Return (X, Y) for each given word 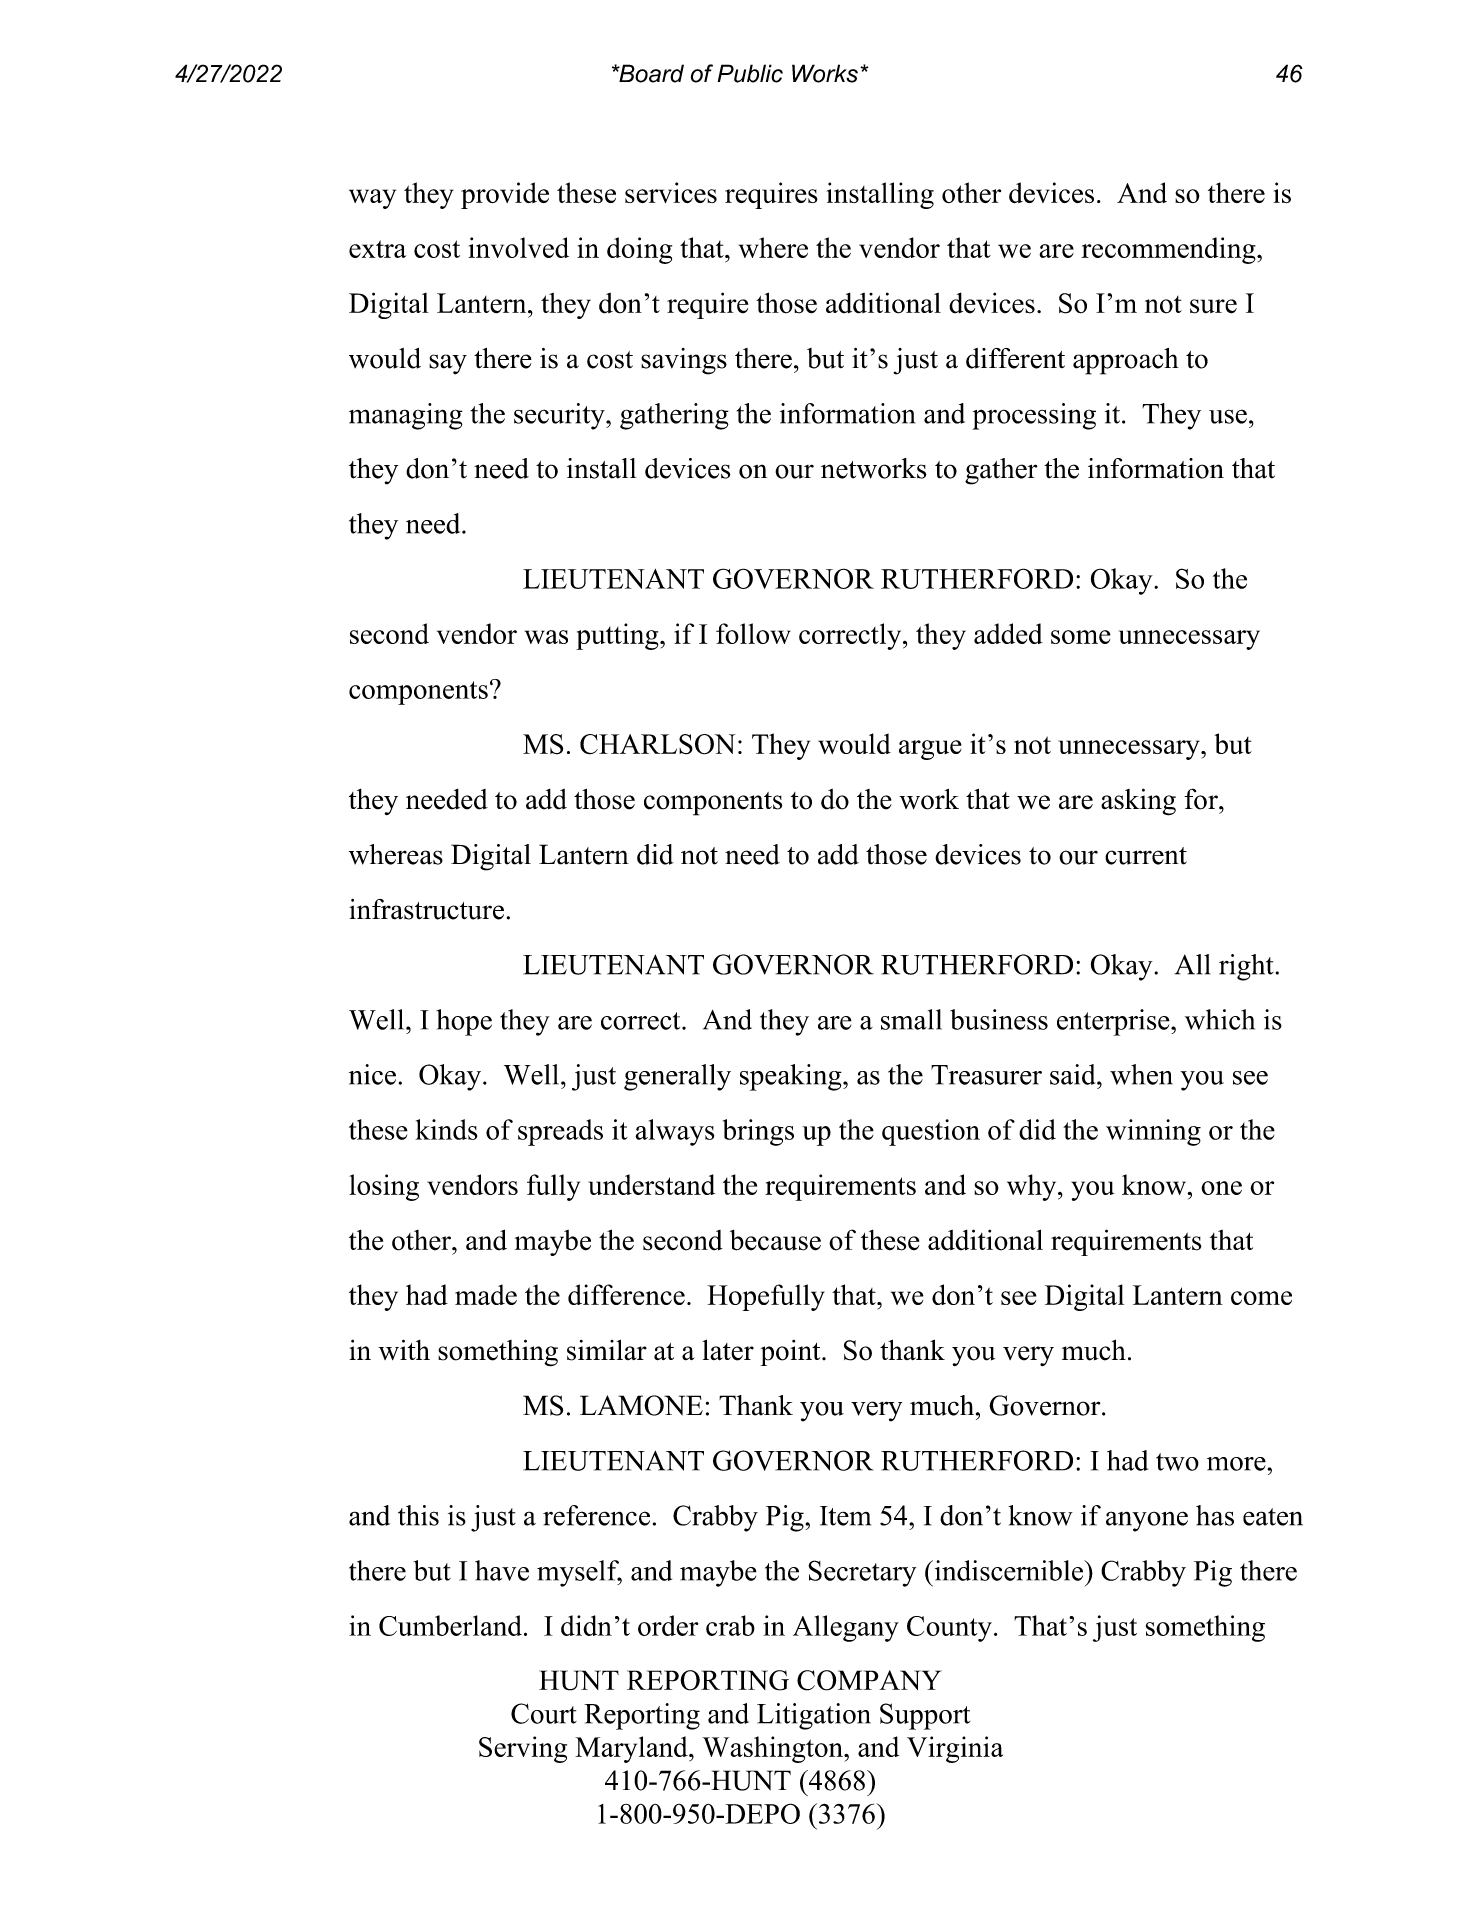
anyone (1147, 1521)
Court (544, 1713)
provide (505, 195)
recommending (1170, 250)
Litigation (814, 1716)
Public (750, 73)
